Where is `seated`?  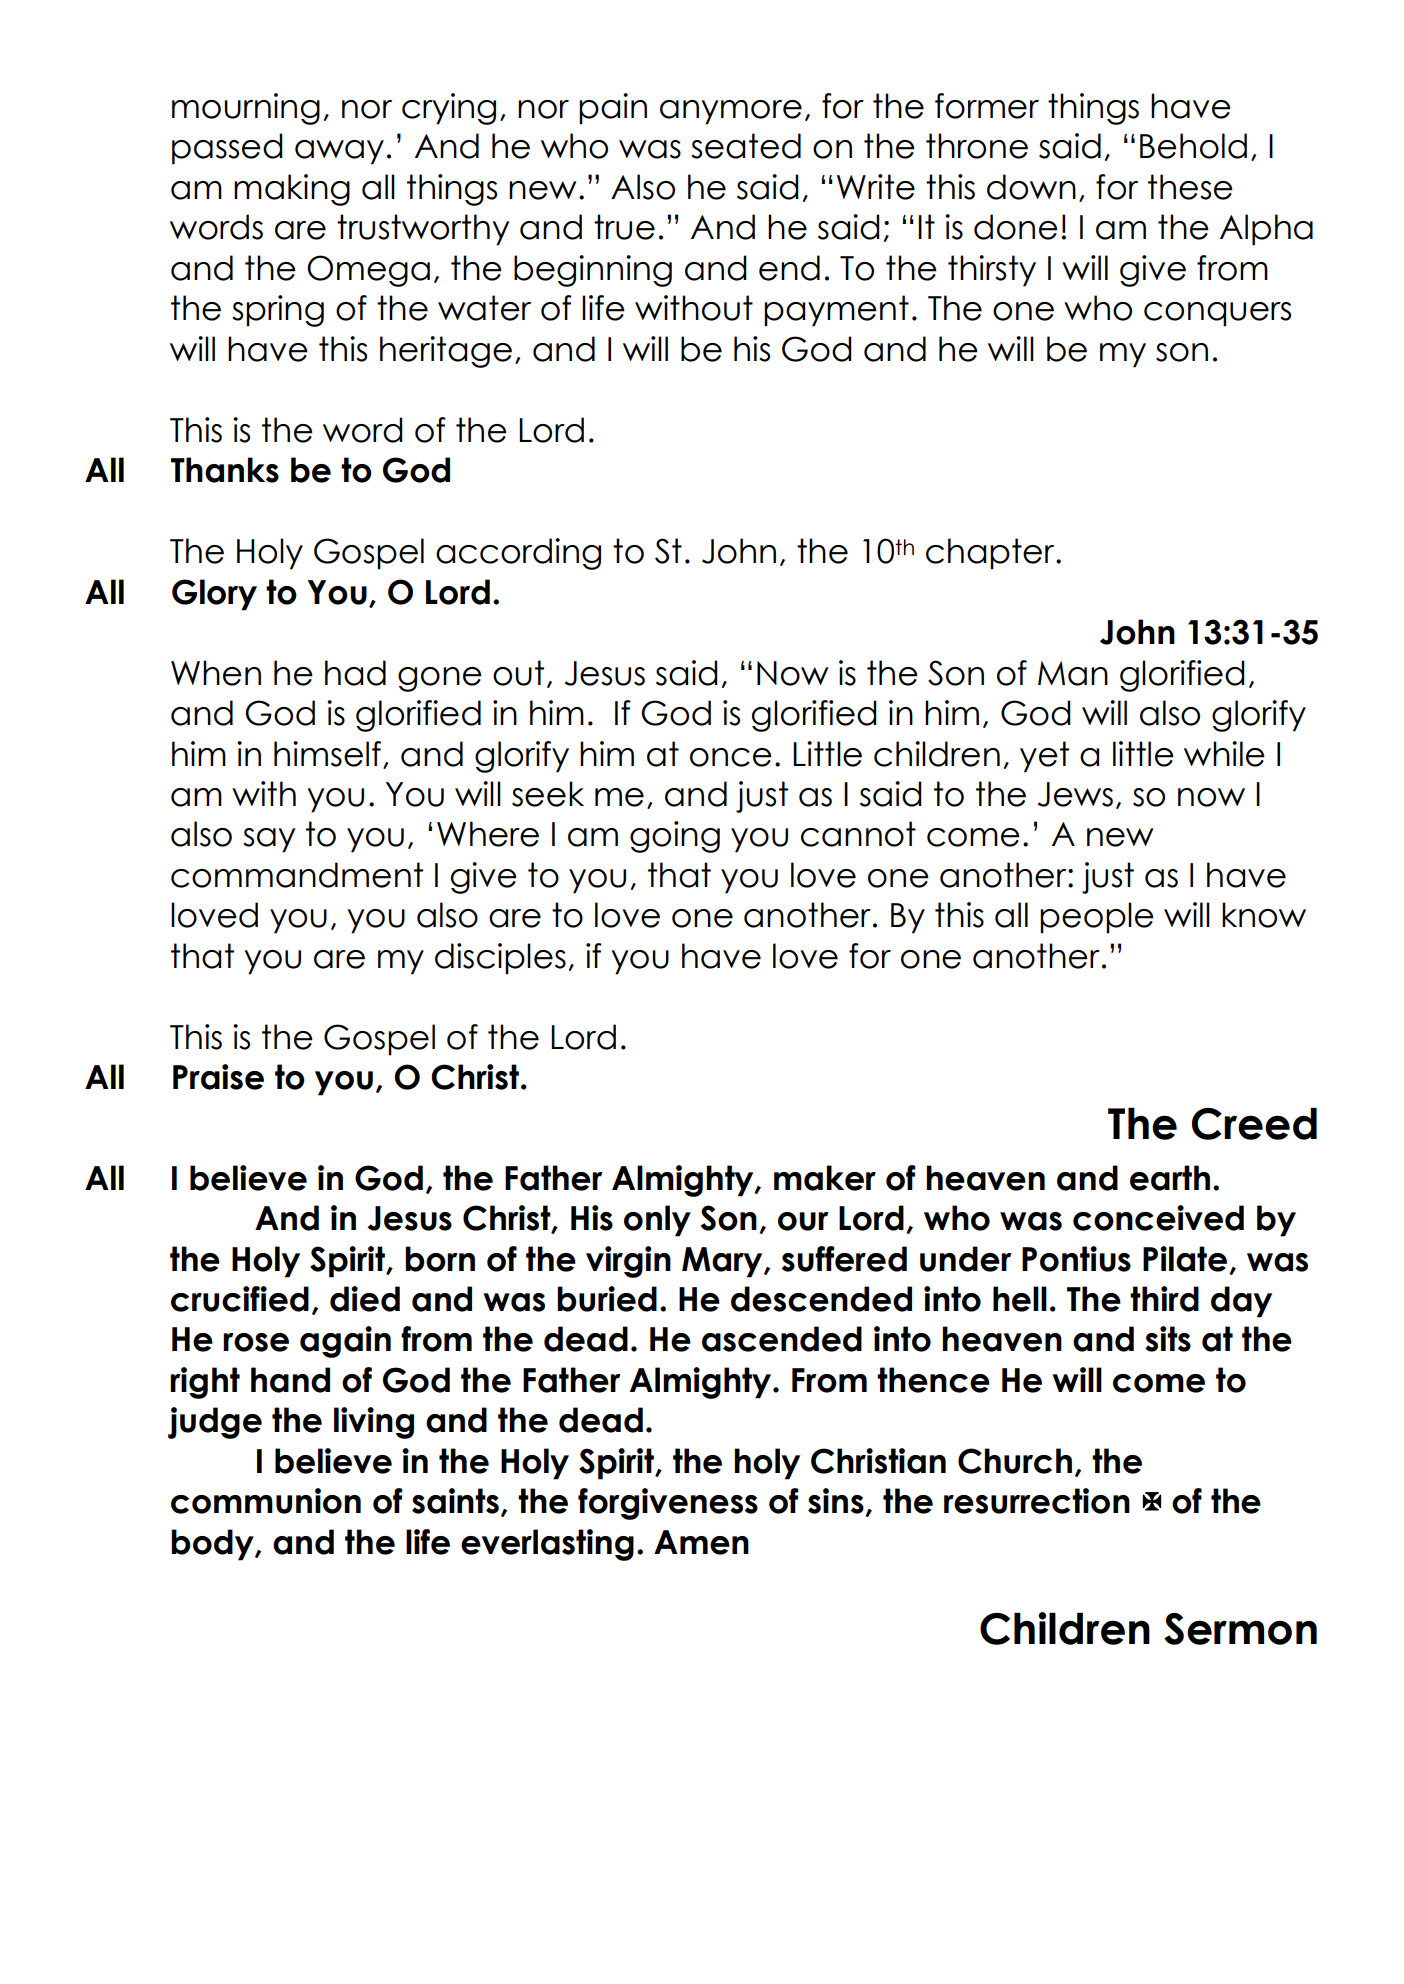 seated is located at coordinates (746, 146).
